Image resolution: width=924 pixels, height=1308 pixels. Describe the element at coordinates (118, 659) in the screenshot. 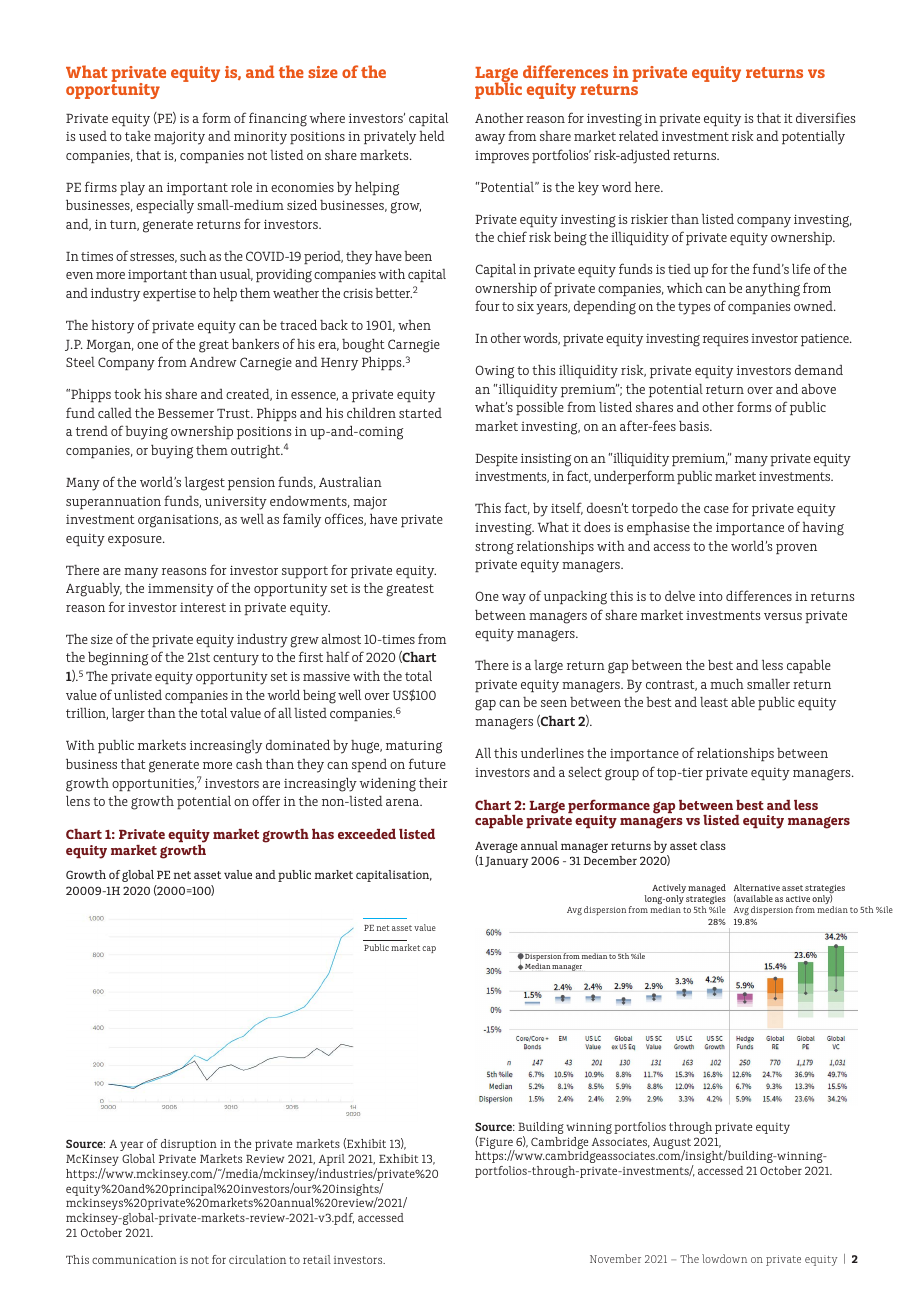

I see `beginning` at that location.
